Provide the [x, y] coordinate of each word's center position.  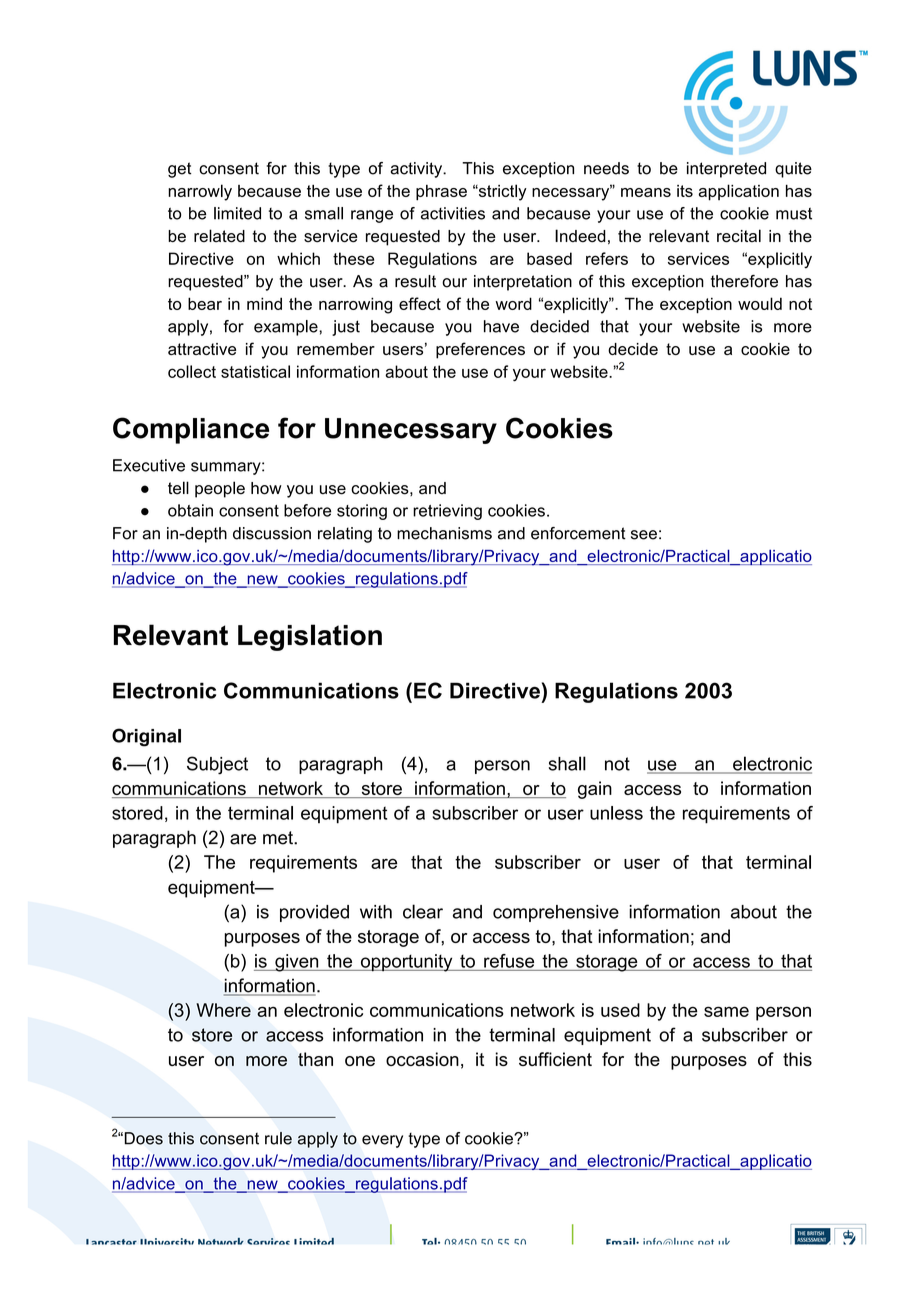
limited [237, 213]
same [726, 1011]
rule [278, 1138]
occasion [422, 1059]
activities [453, 213]
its [685, 191]
